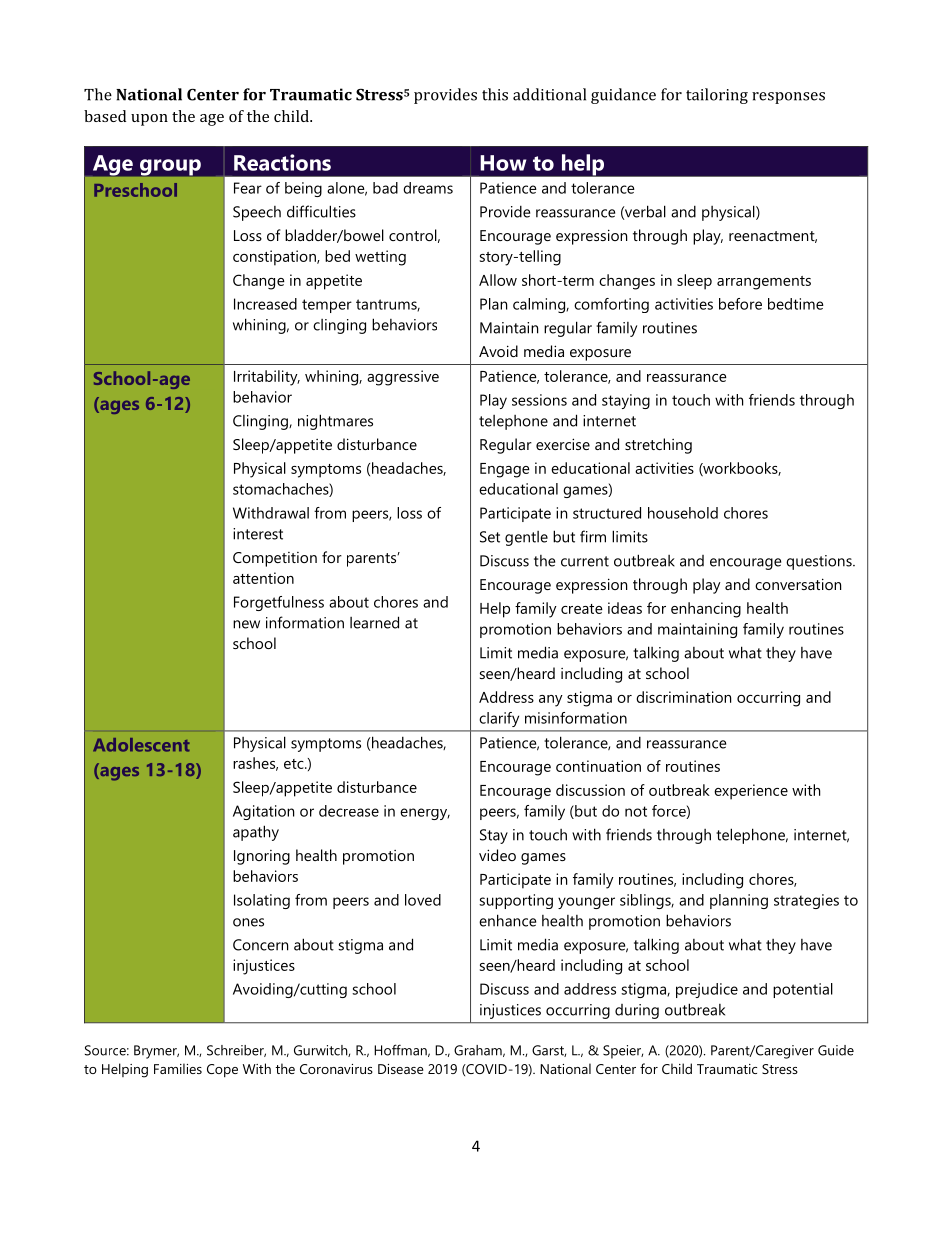 The height and width of the screenshot is (1233, 952). I want to click on Disease, so click(401, 1069).
